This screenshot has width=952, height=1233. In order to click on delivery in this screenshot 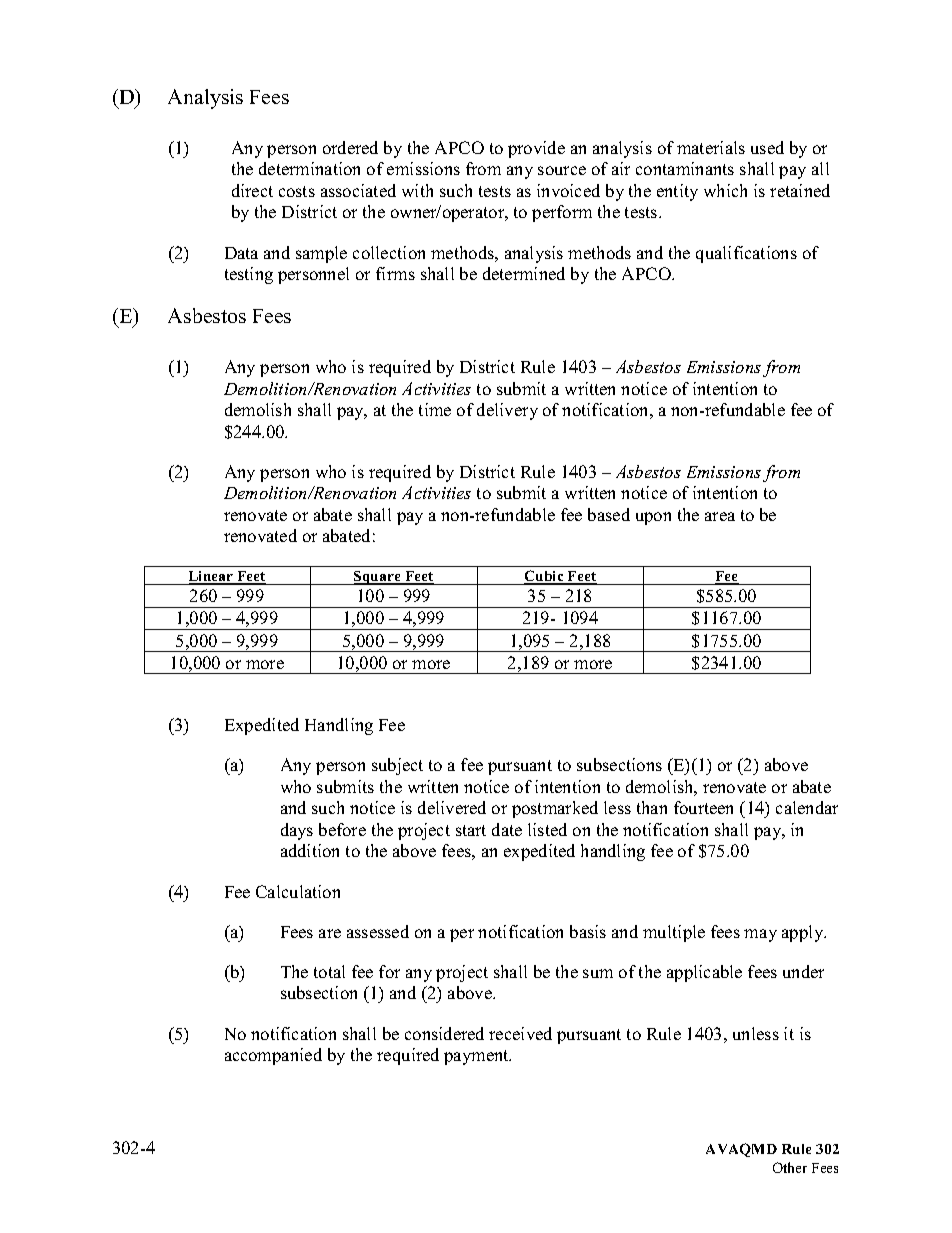, I will do `click(507, 411)`.
